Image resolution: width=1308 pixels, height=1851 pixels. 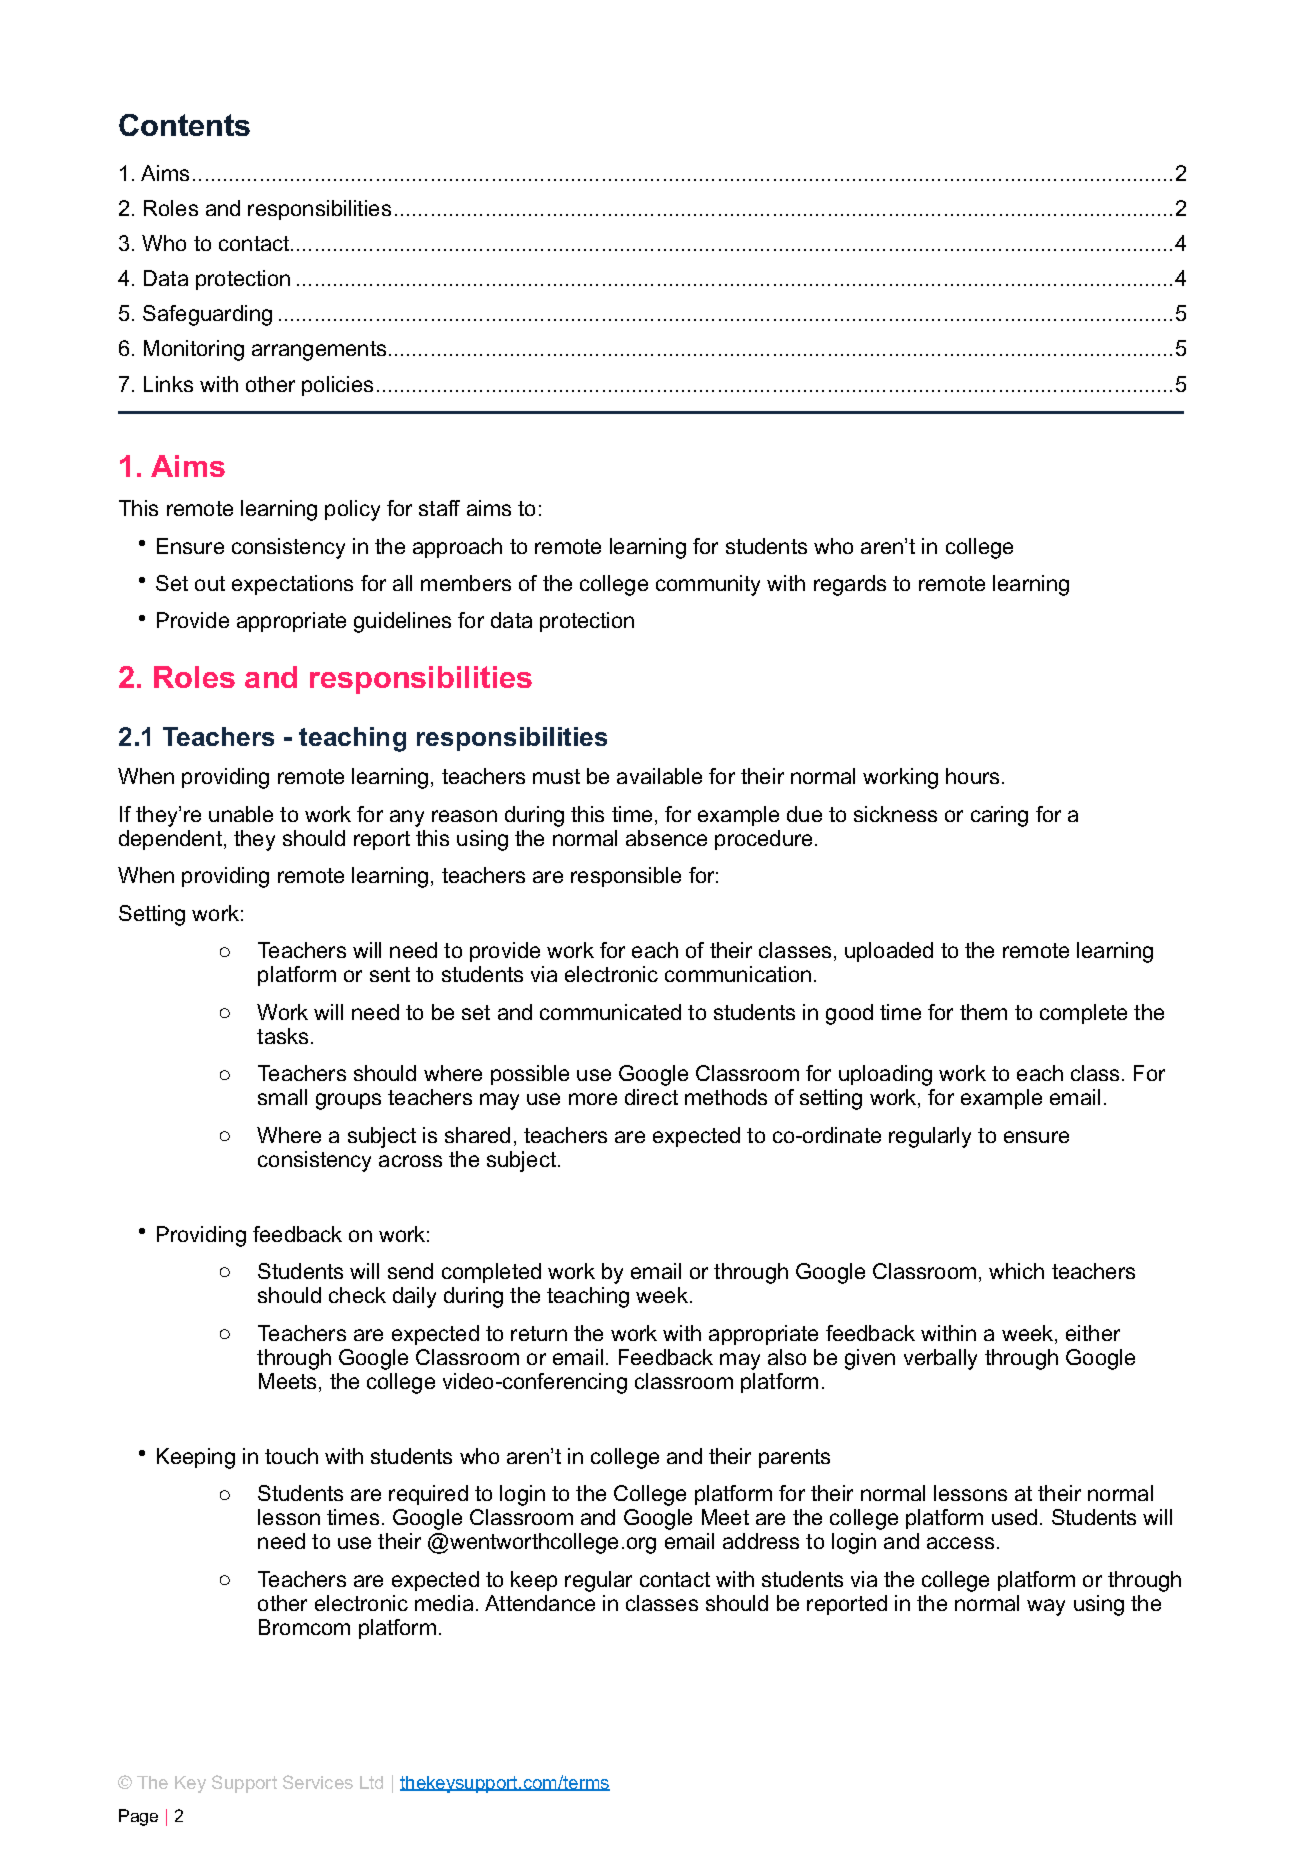 I want to click on verbally, so click(x=940, y=1359).
